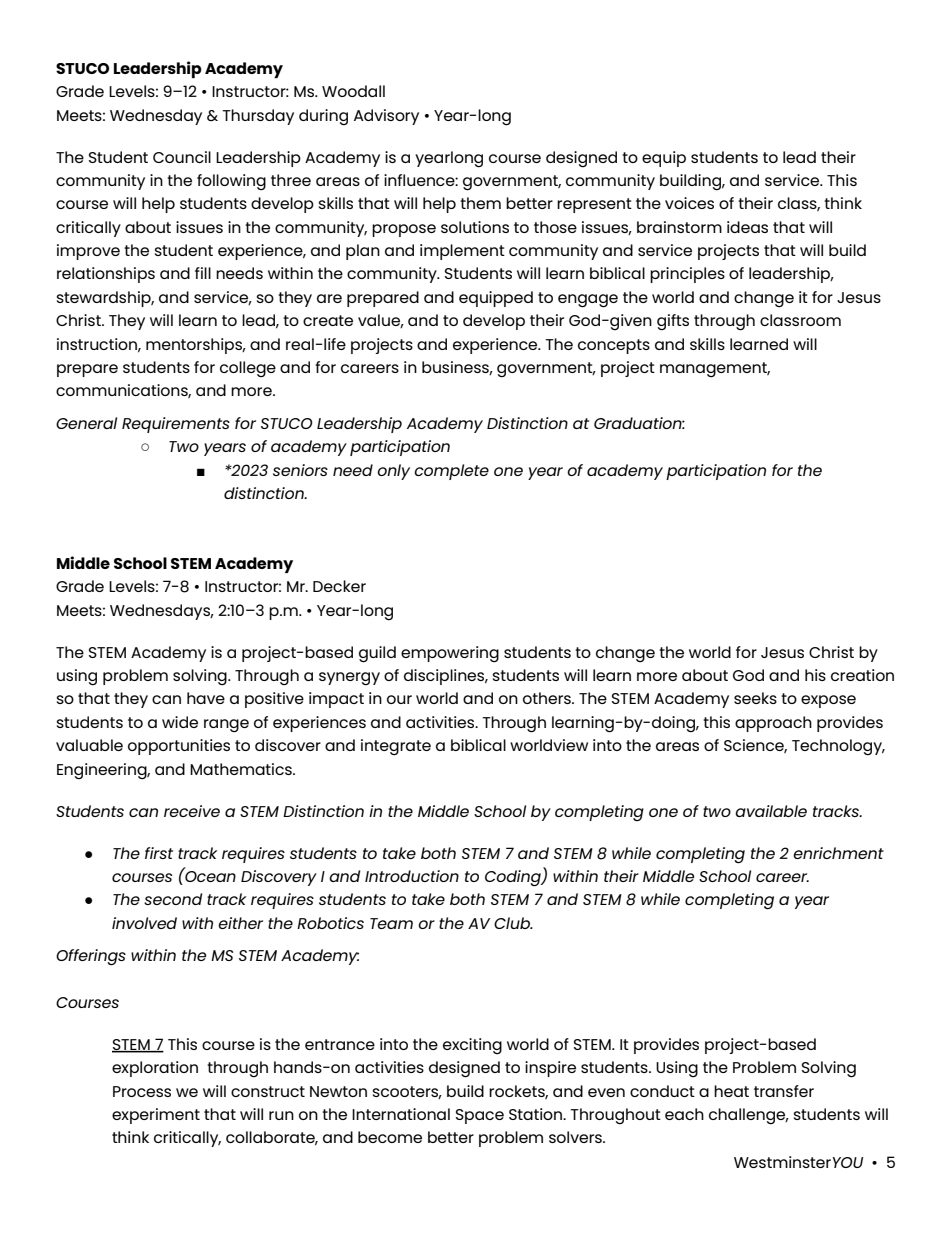 This screenshot has width=952, height=1233. I want to click on Advisory, so click(386, 117).
